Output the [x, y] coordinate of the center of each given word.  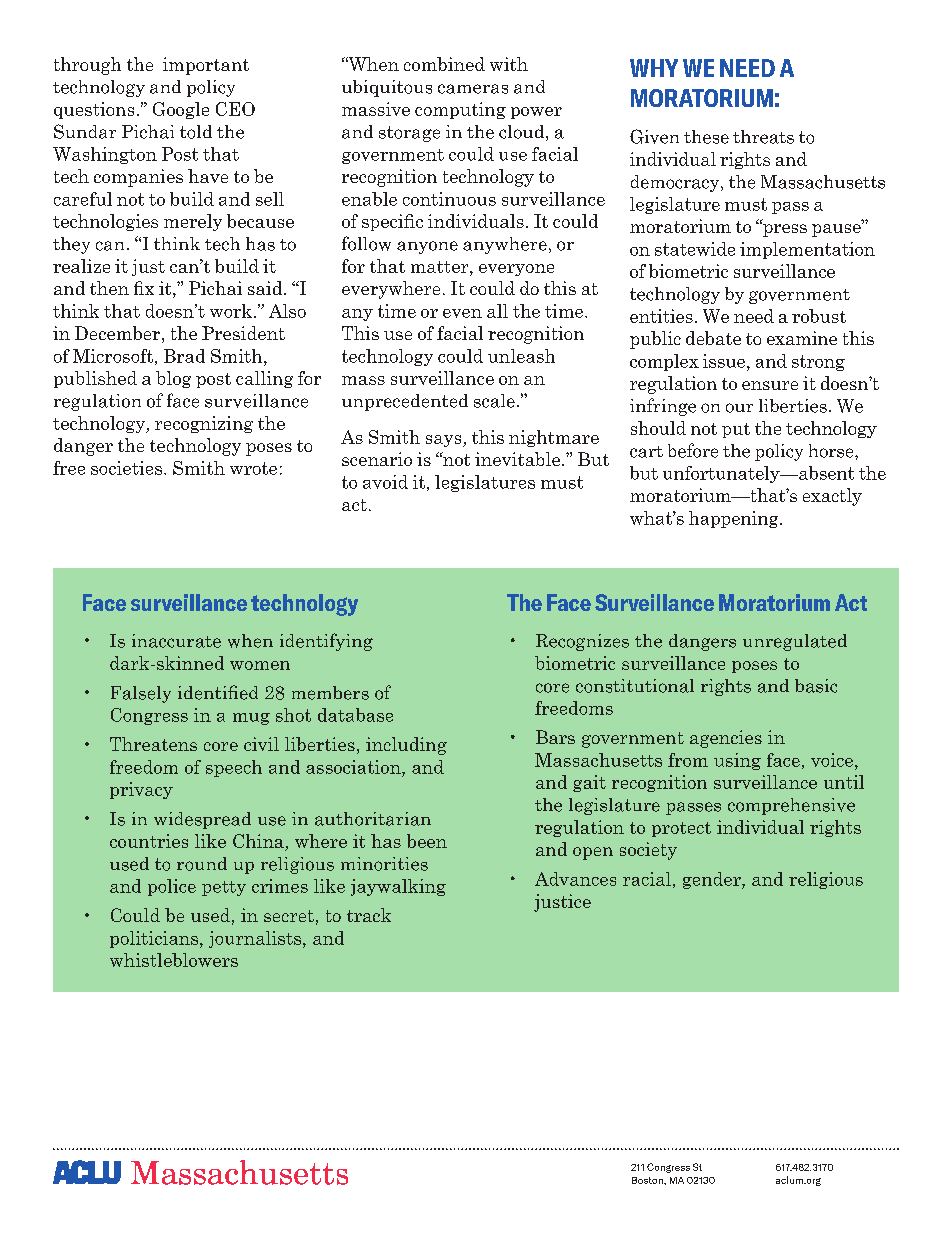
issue [725, 361]
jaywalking [398, 887]
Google [181, 110]
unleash [521, 356]
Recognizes [582, 642]
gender [713, 880]
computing [460, 110]
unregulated [795, 642]
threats [763, 137]
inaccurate [176, 641]
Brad [184, 356]
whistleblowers [174, 960]
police [172, 887]
